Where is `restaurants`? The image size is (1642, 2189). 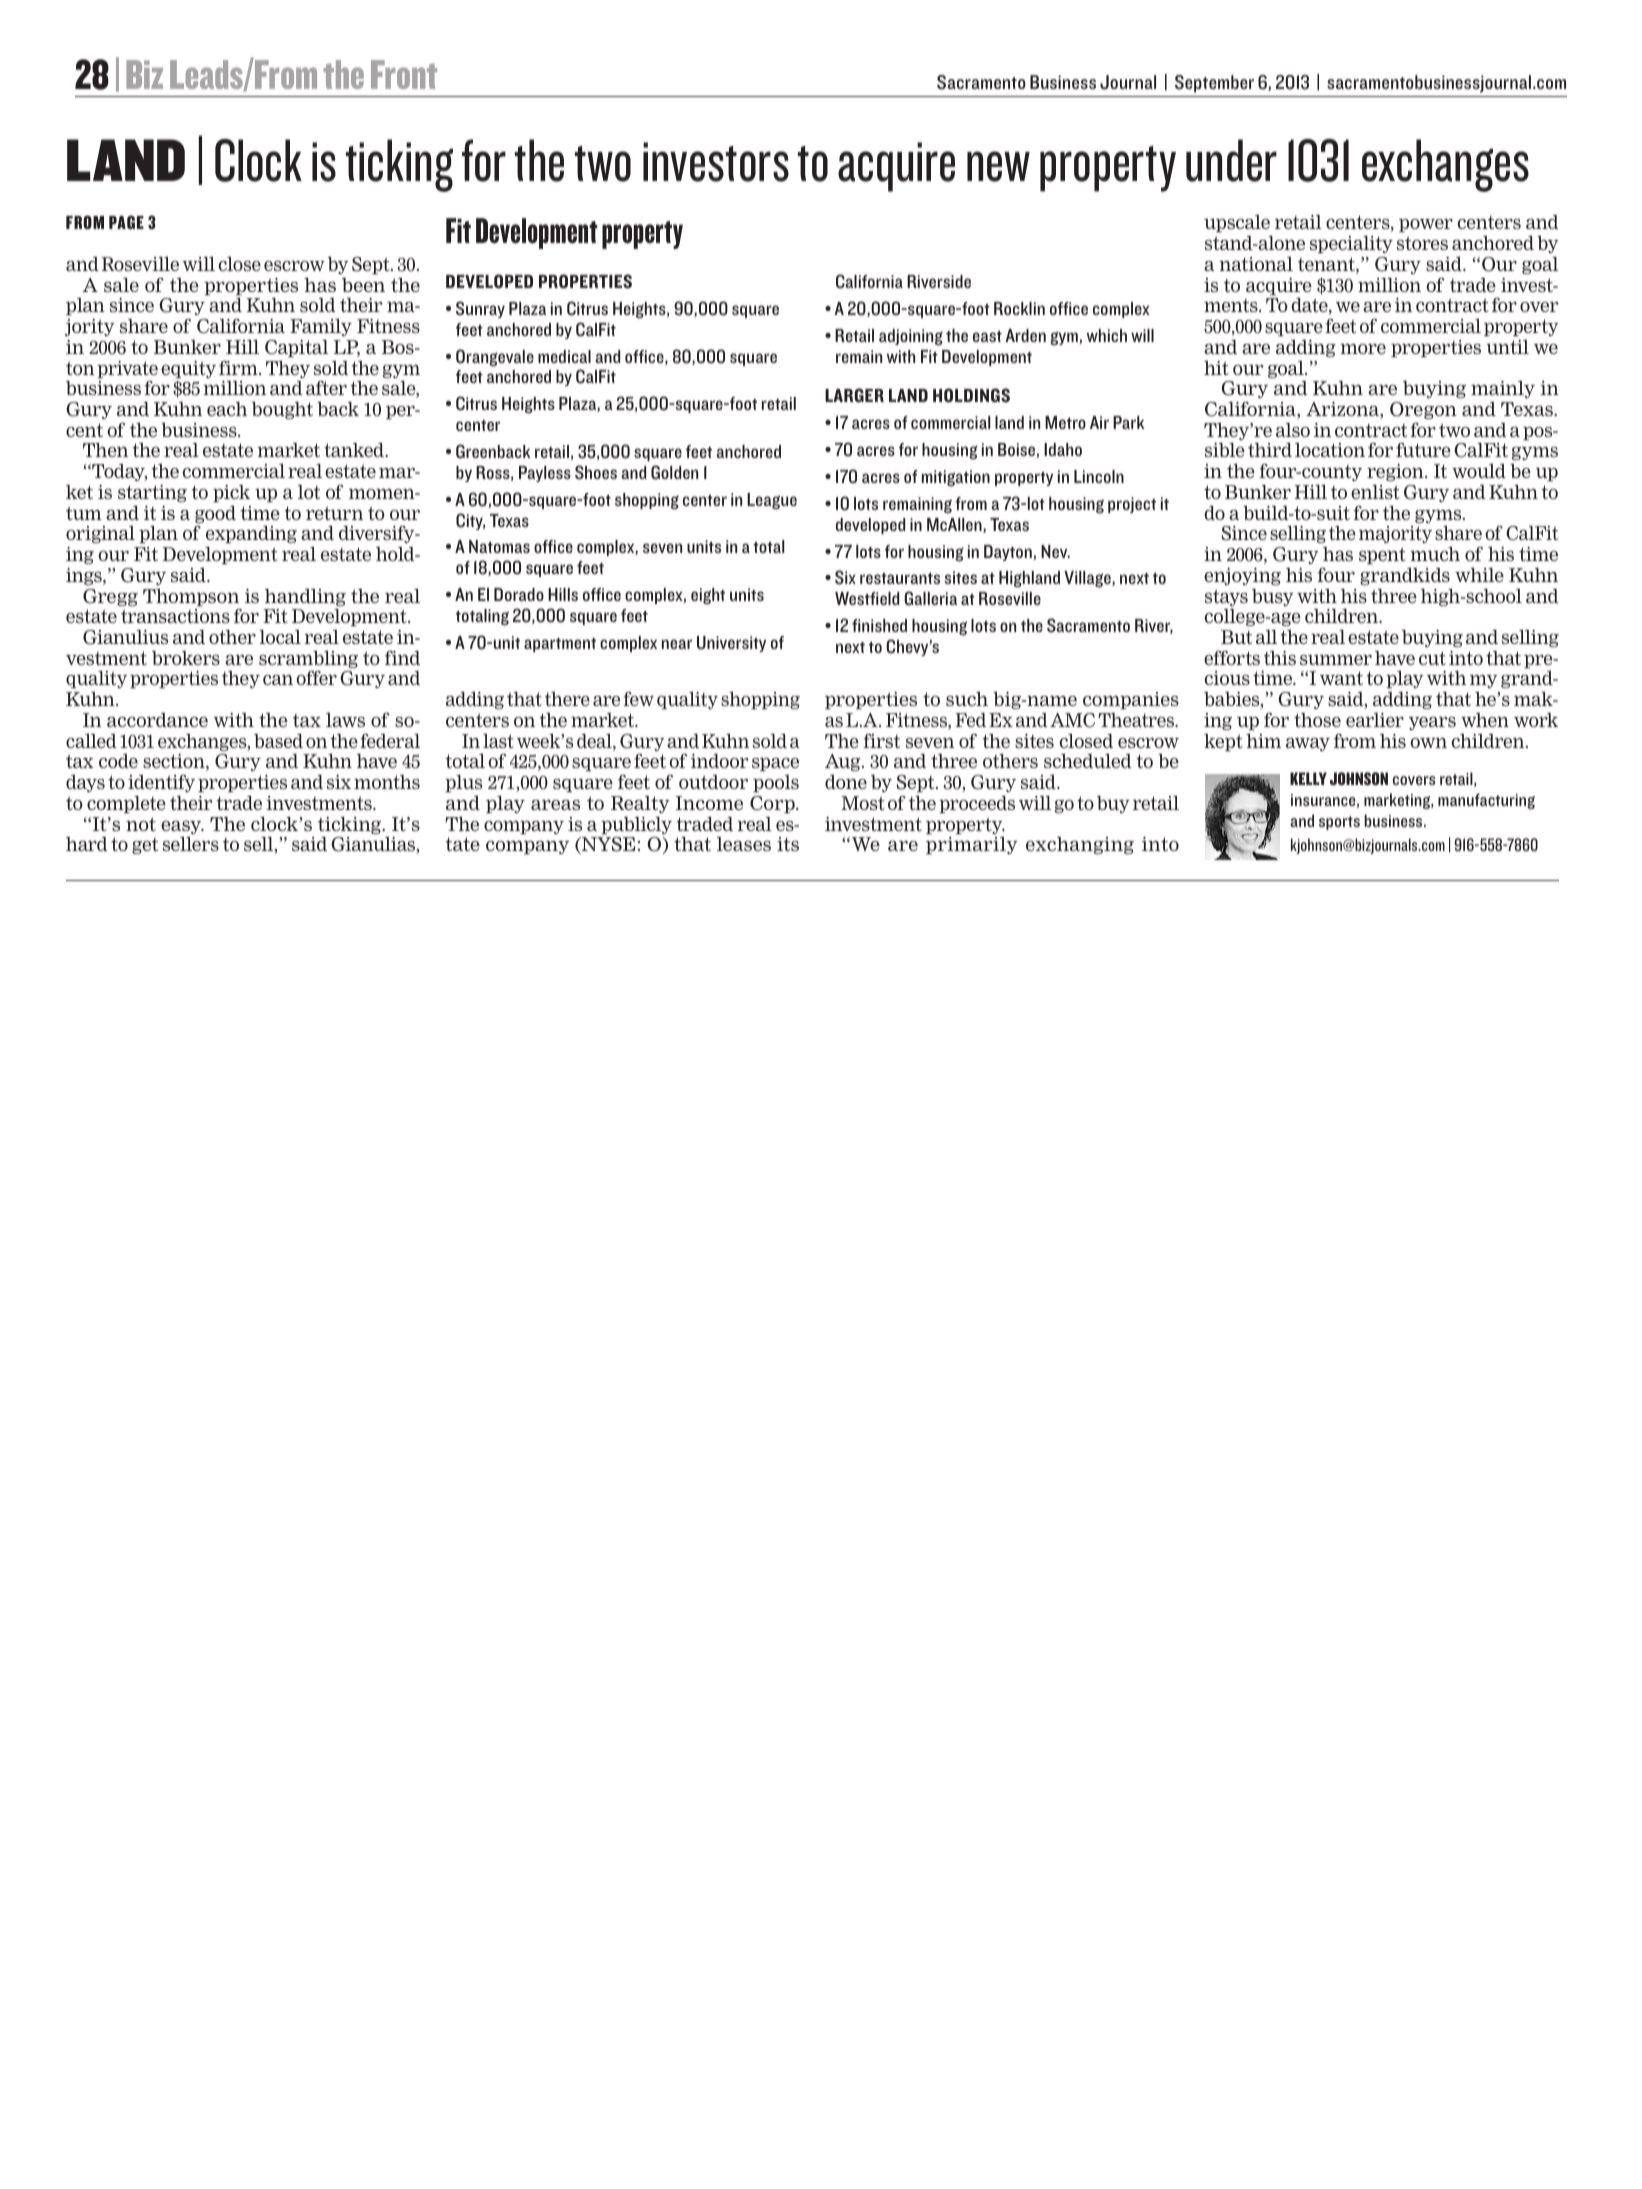
restaurants is located at coordinates (900, 578).
